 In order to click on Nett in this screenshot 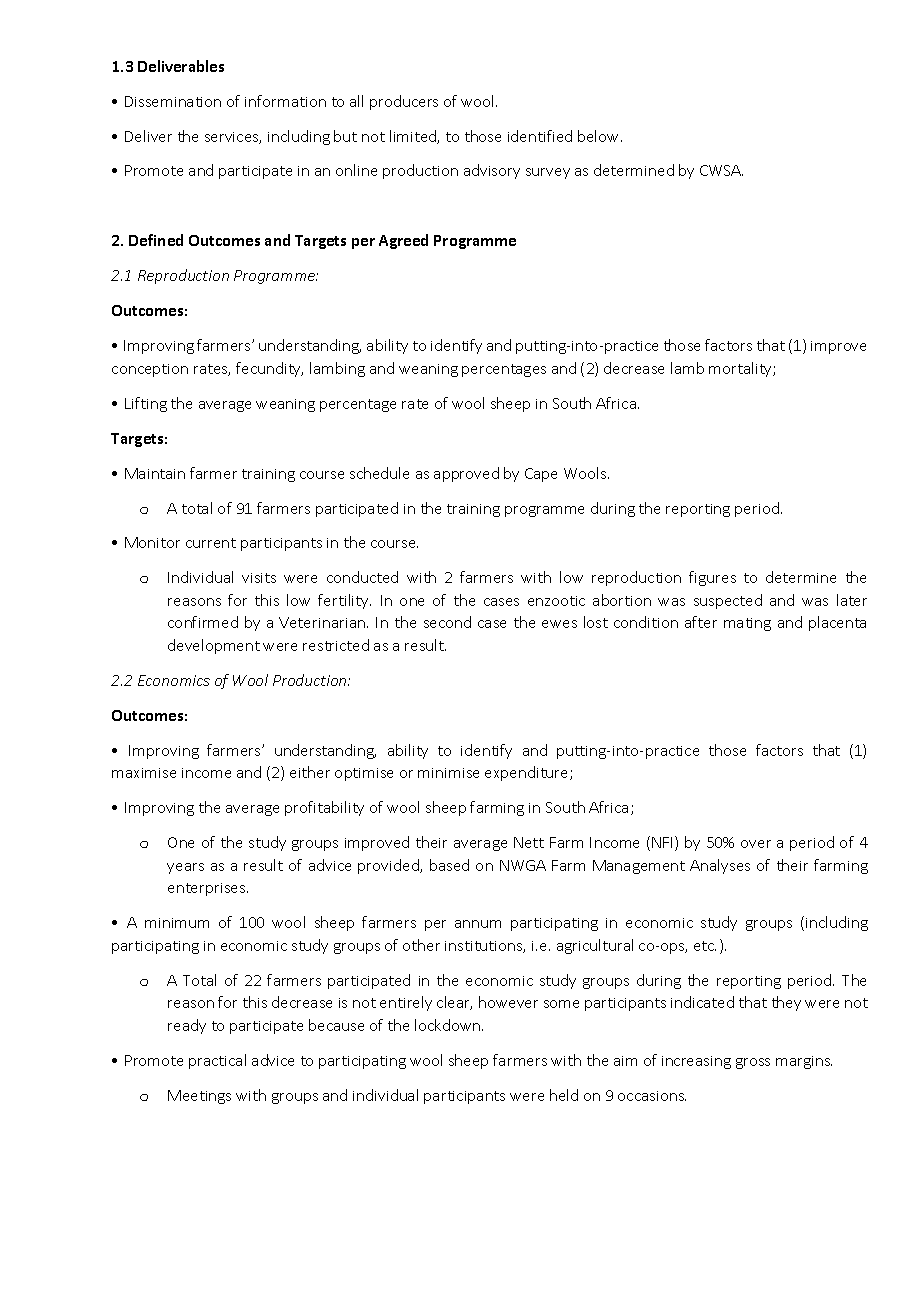, I will do `click(529, 842)`.
